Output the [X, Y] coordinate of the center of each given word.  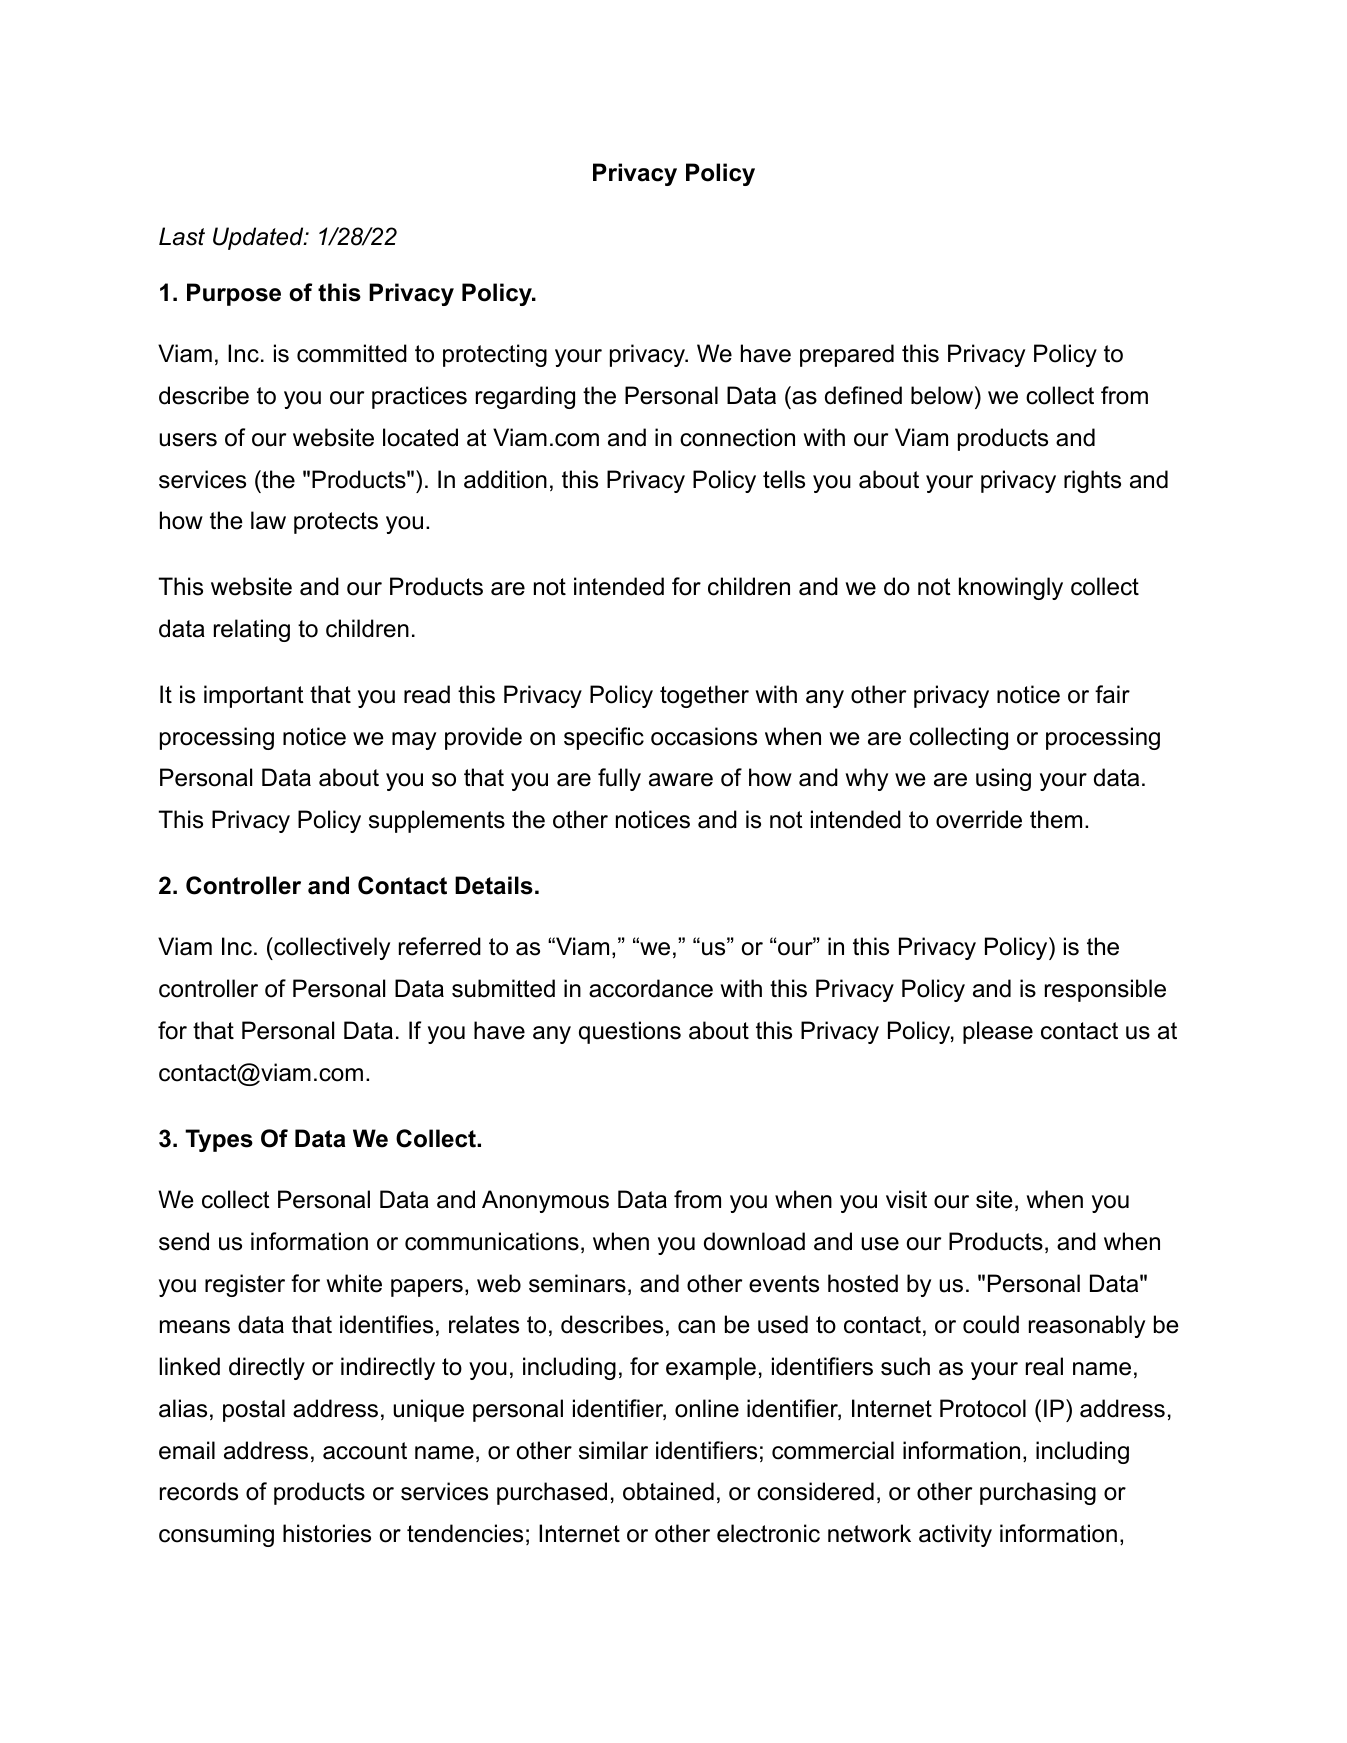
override [979, 819]
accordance [651, 988]
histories [327, 1533]
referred [440, 946]
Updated [259, 238]
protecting [495, 355]
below [943, 395]
